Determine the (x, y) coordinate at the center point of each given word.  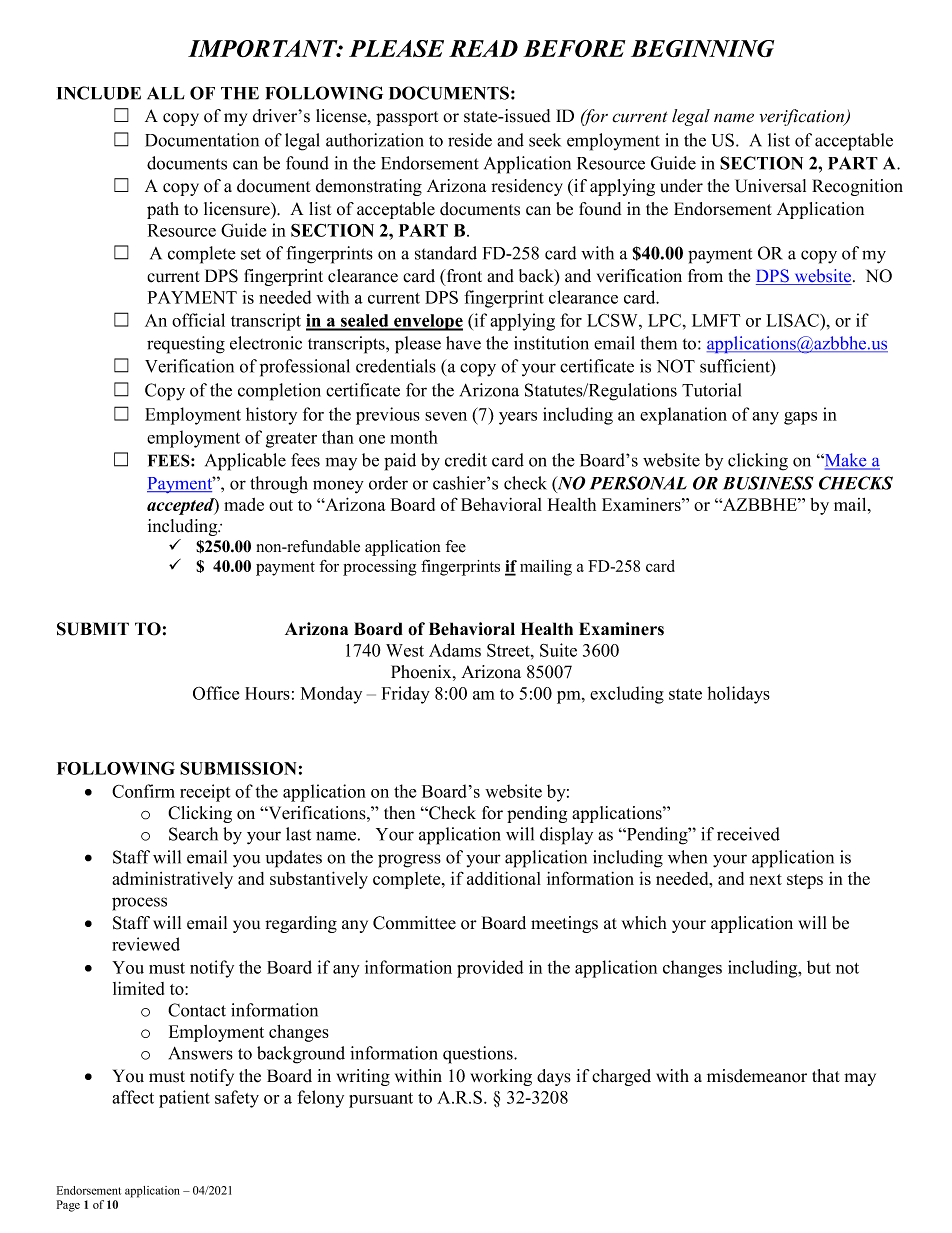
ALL (166, 93)
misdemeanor (757, 1076)
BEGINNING (702, 49)
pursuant (381, 1100)
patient (184, 1099)
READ (483, 48)
